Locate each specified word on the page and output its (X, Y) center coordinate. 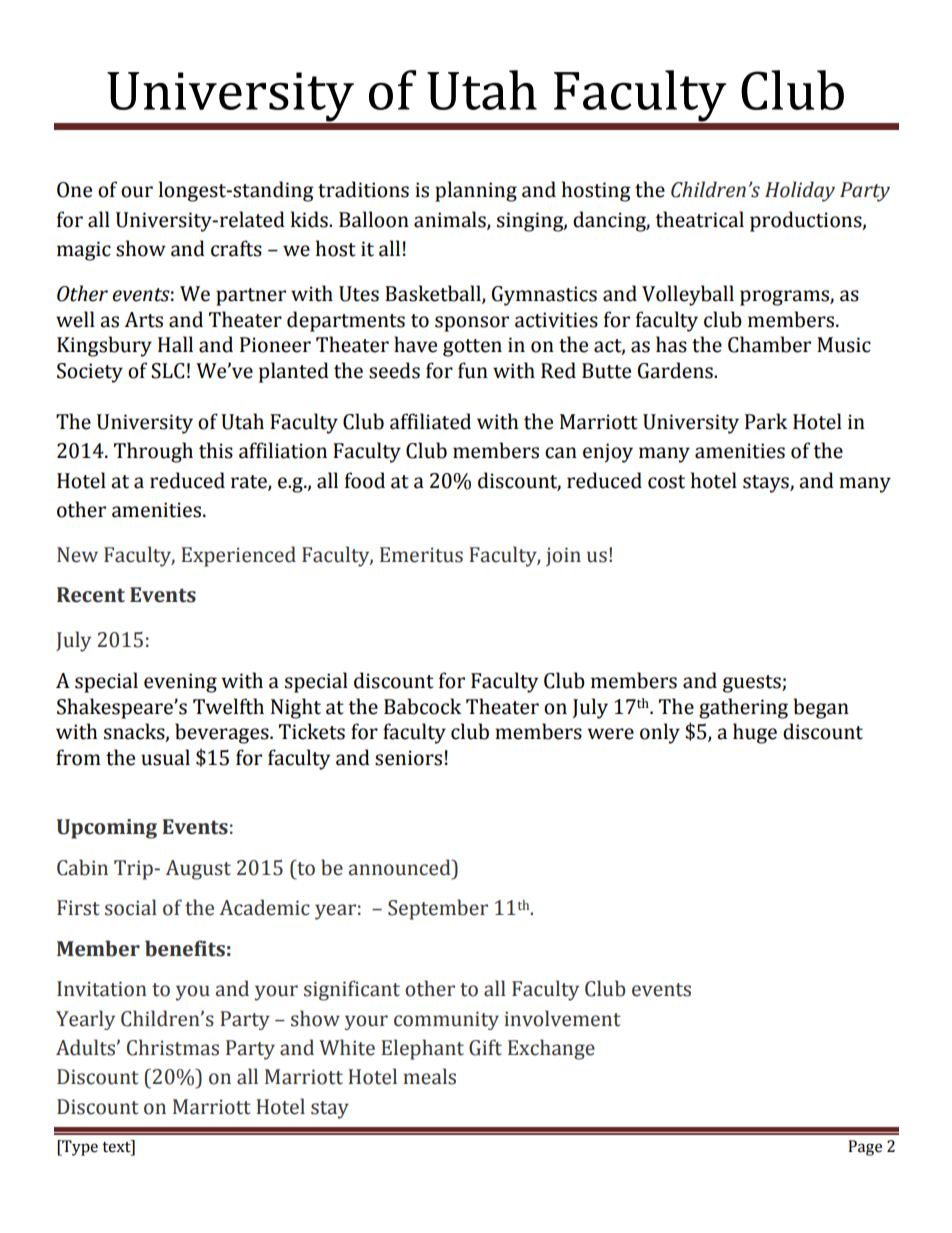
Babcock (422, 706)
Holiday (800, 191)
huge (755, 733)
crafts (236, 248)
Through (153, 452)
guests (753, 684)
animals (451, 220)
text (117, 1147)
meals (430, 1076)
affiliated (430, 421)
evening (180, 683)
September (438, 909)
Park (766, 421)
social (131, 907)
